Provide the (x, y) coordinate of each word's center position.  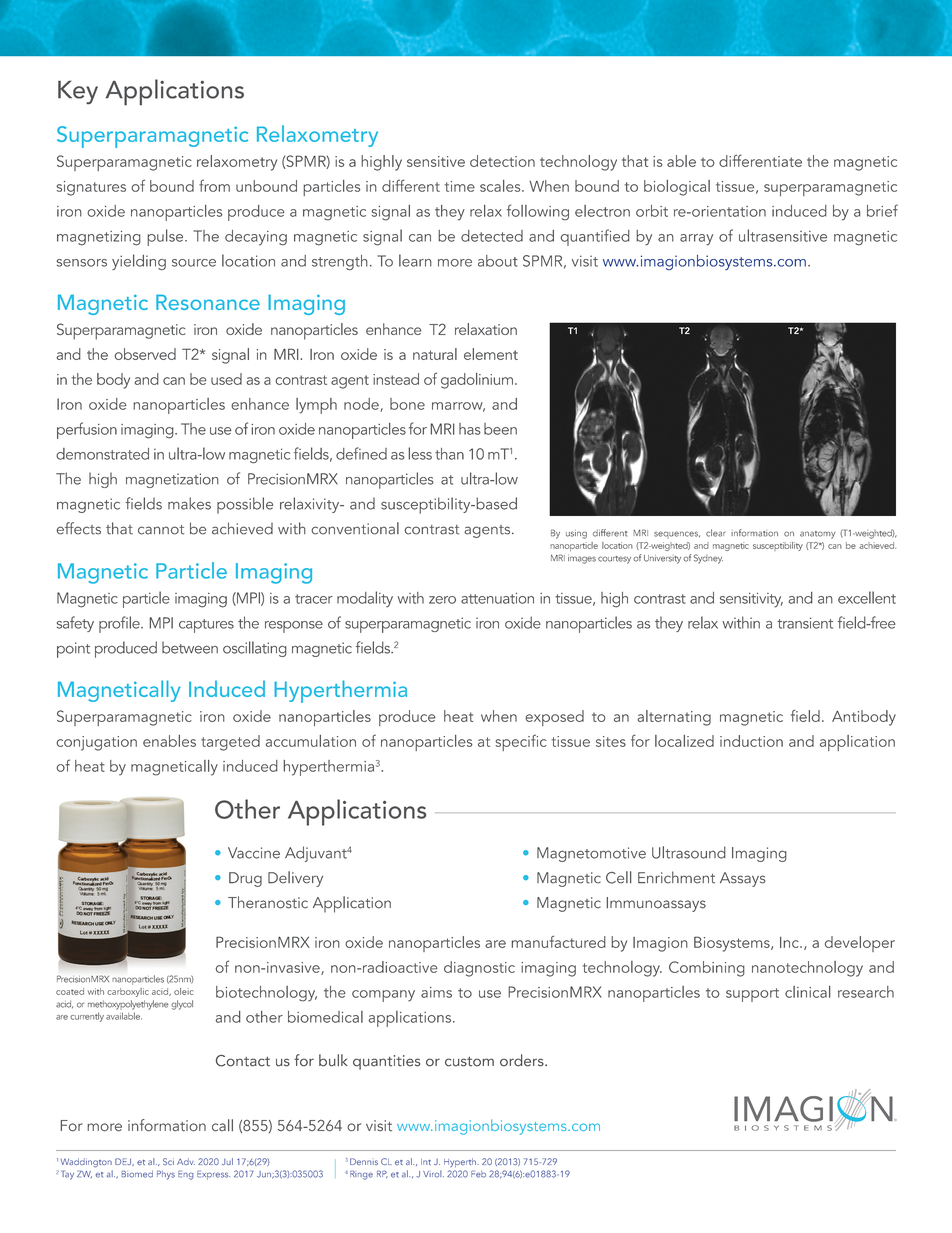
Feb (478, 1174)
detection (502, 161)
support (752, 995)
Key (78, 92)
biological (677, 188)
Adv (186, 1161)
